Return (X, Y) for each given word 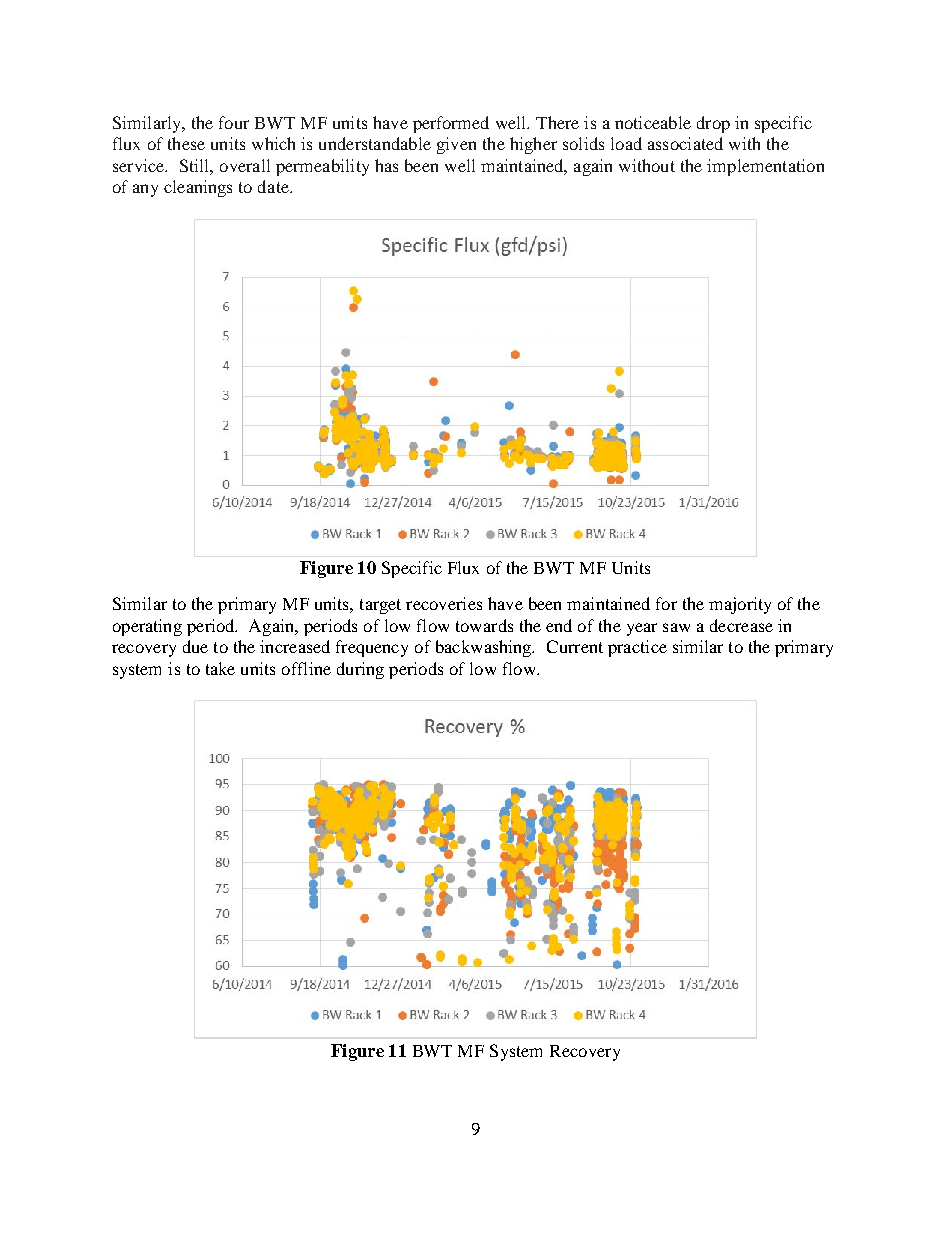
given (456, 145)
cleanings (198, 188)
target (380, 606)
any (145, 190)
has (386, 165)
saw (676, 627)
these (186, 143)
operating (147, 627)
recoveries (444, 603)
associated (685, 143)
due (195, 646)
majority (740, 605)
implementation (765, 167)
